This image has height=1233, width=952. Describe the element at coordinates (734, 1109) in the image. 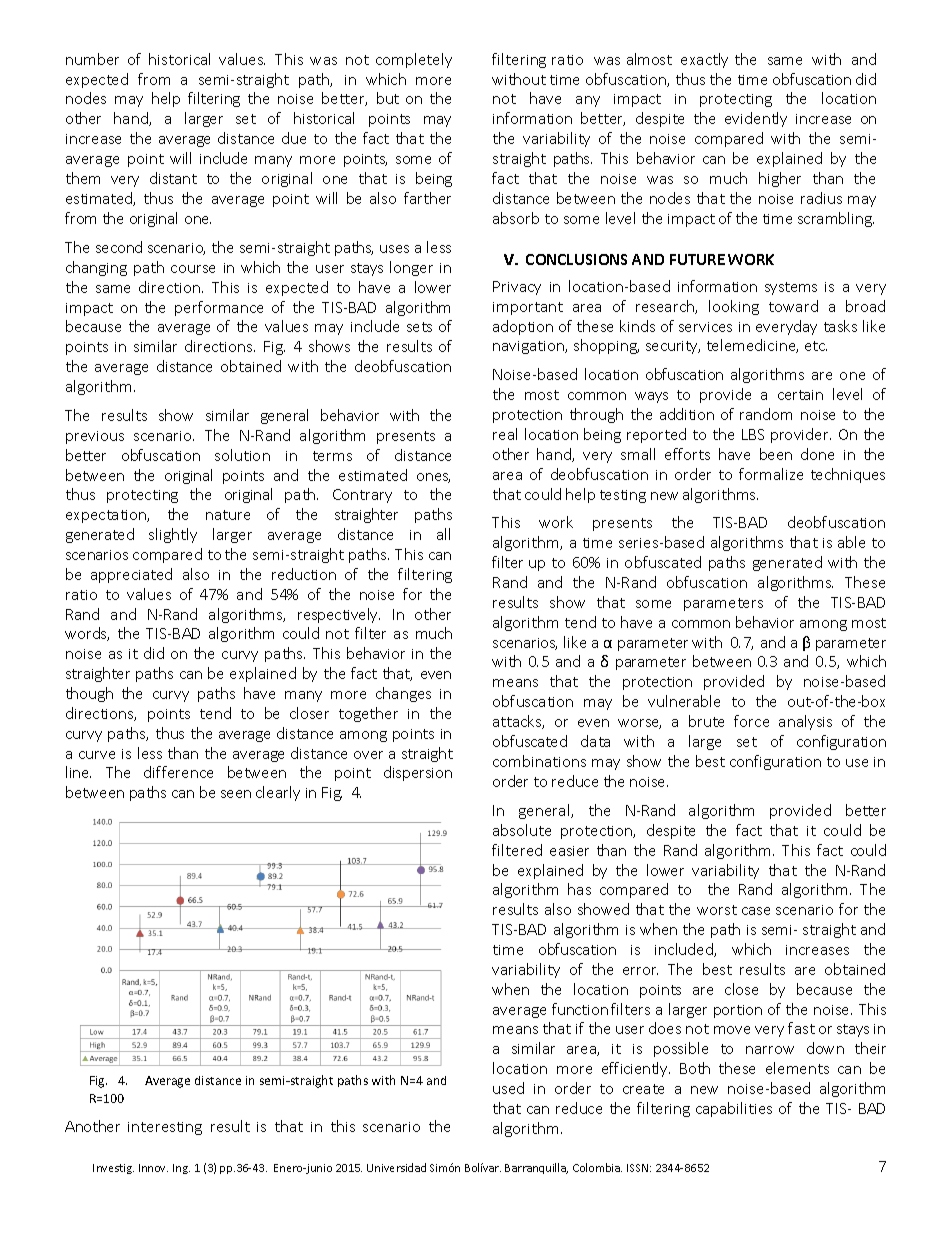

I see `capabilities` at that location.
